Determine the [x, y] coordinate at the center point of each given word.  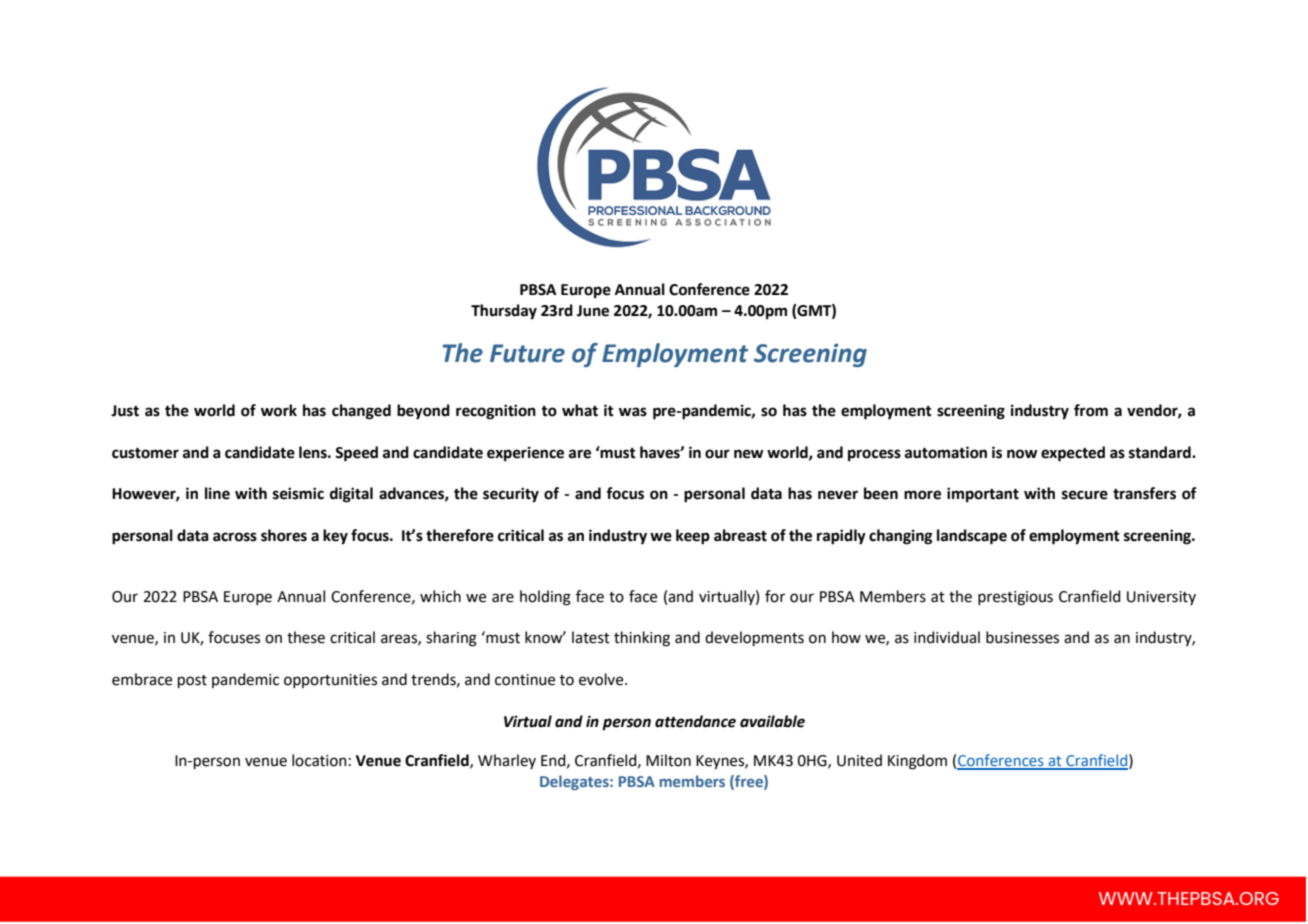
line [217, 493]
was [633, 412]
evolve [602, 679]
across [235, 537]
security [511, 495]
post [192, 681]
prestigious [1015, 598]
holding [545, 598]
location [319, 760]
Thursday [504, 312]
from [1091, 410]
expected [1073, 454]
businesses [1022, 637]
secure [1085, 495]
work [279, 410]
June [593, 311]
